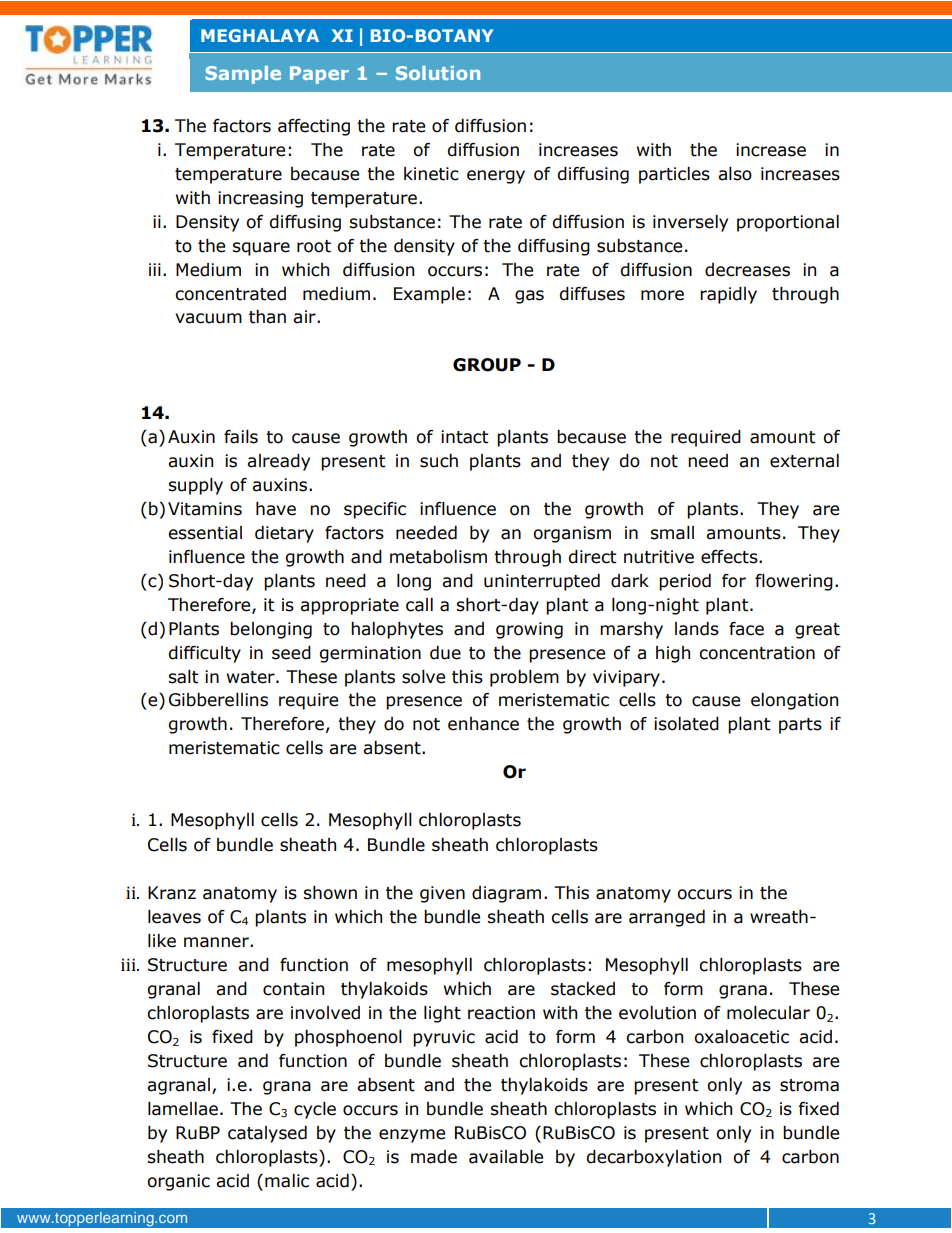  I want to click on also, so click(735, 174).
